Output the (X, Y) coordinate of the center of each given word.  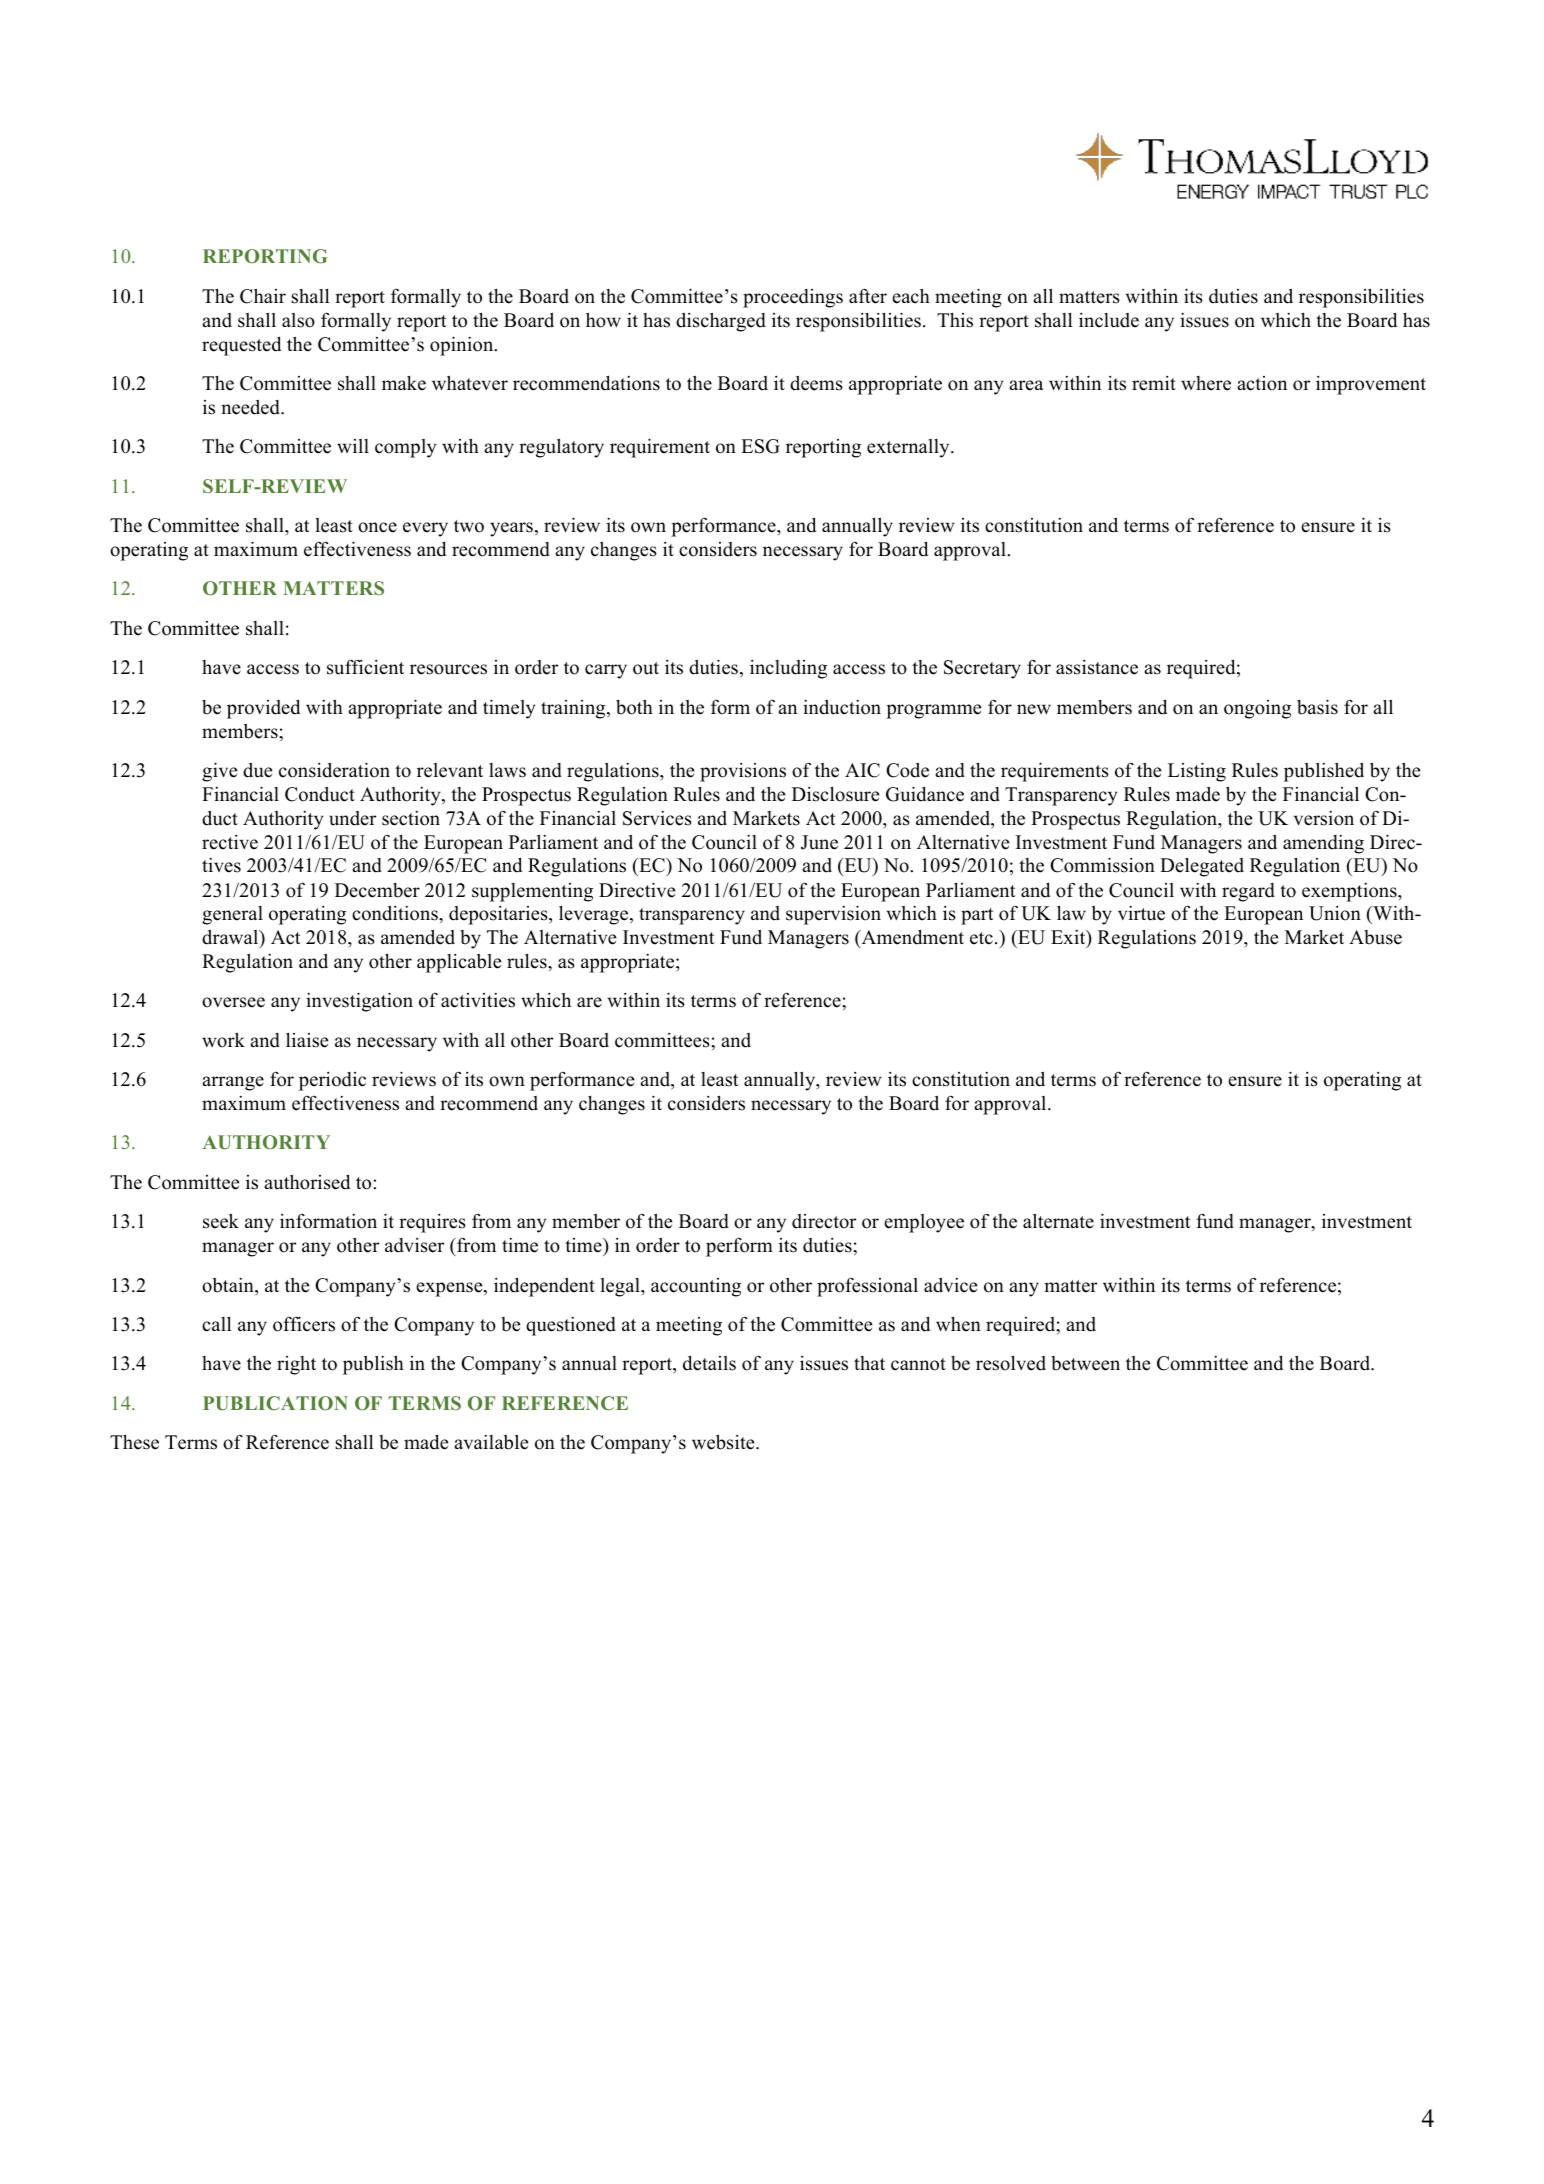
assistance (1097, 667)
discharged (721, 322)
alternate (1058, 1221)
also (298, 320)
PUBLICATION (275, 1403)
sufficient (365, 667)
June (819, 842)
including (788, 669)
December (377, 890)
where (1206, 383)
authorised (307, 1182)
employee (924, 1223)
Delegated (1202, 867)
